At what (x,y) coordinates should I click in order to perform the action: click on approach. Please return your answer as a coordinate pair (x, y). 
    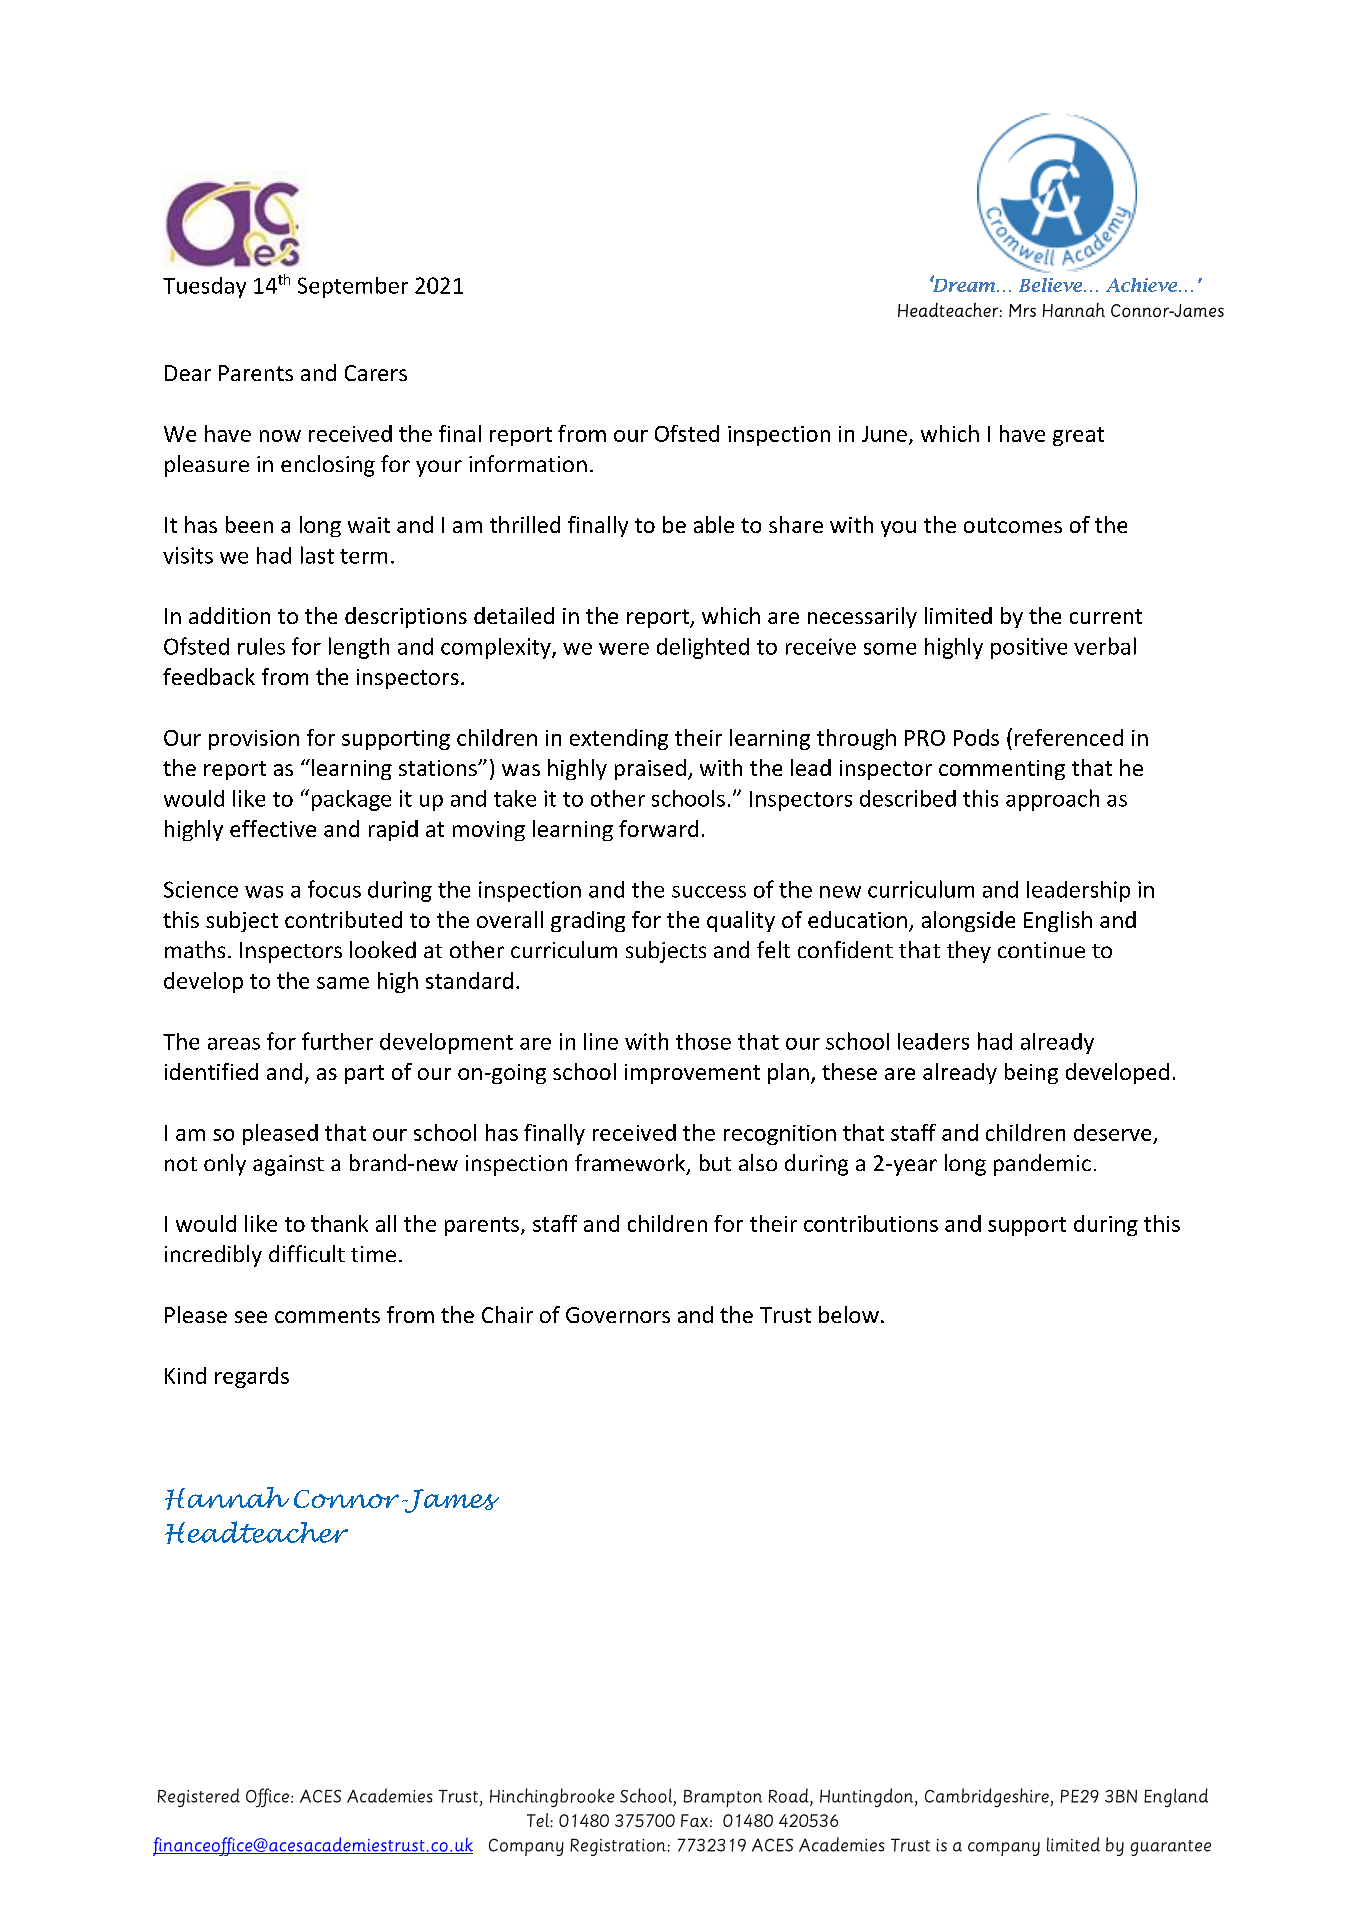
    Looking at the image, I should click on (1052, 800).
